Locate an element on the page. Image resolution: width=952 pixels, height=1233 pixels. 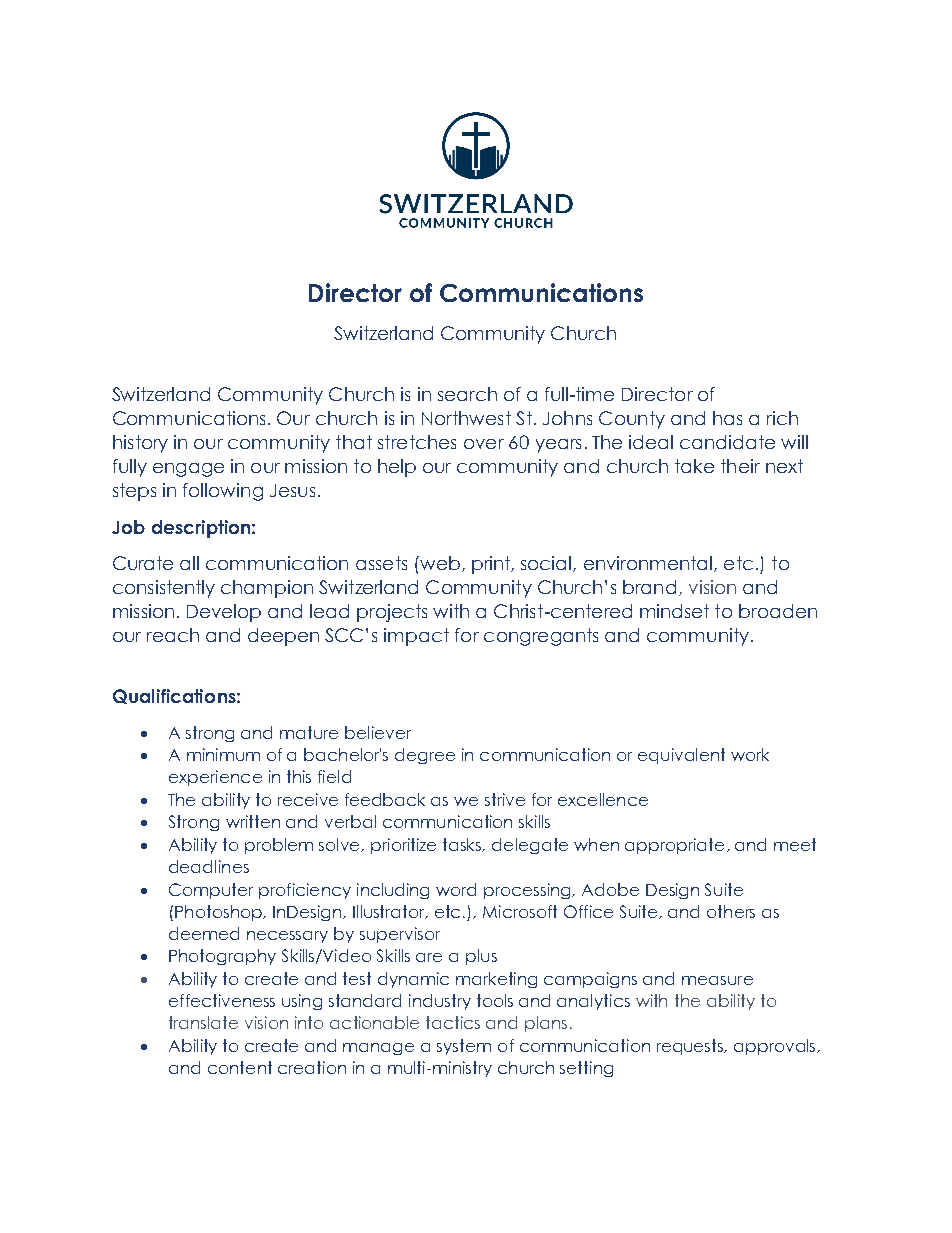
has is located at coordinates (727, 418).
